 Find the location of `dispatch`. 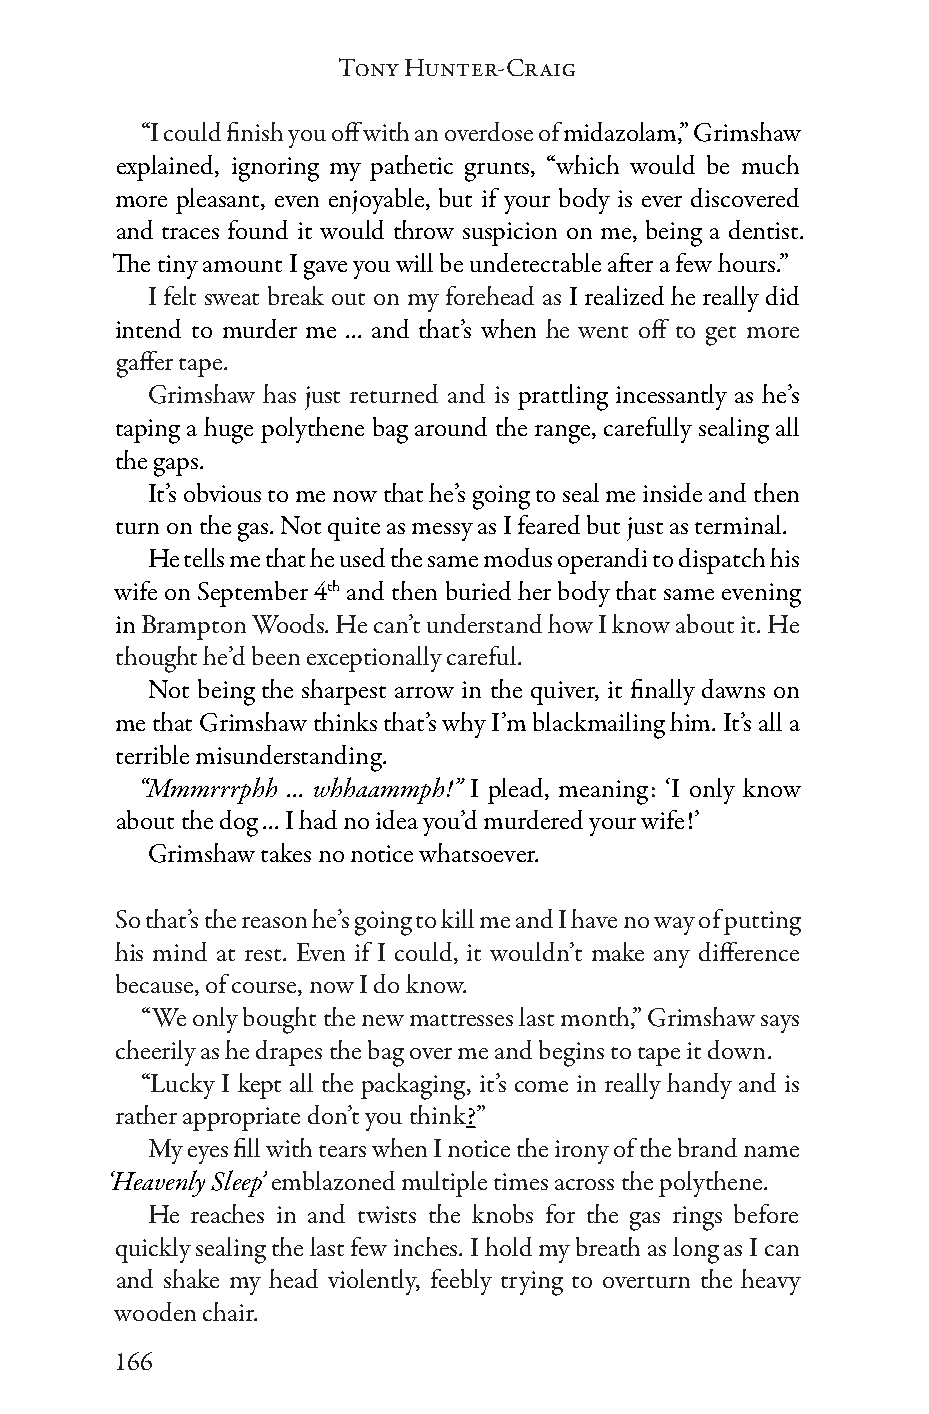

dispatch is located at coordinates (722, 561).
